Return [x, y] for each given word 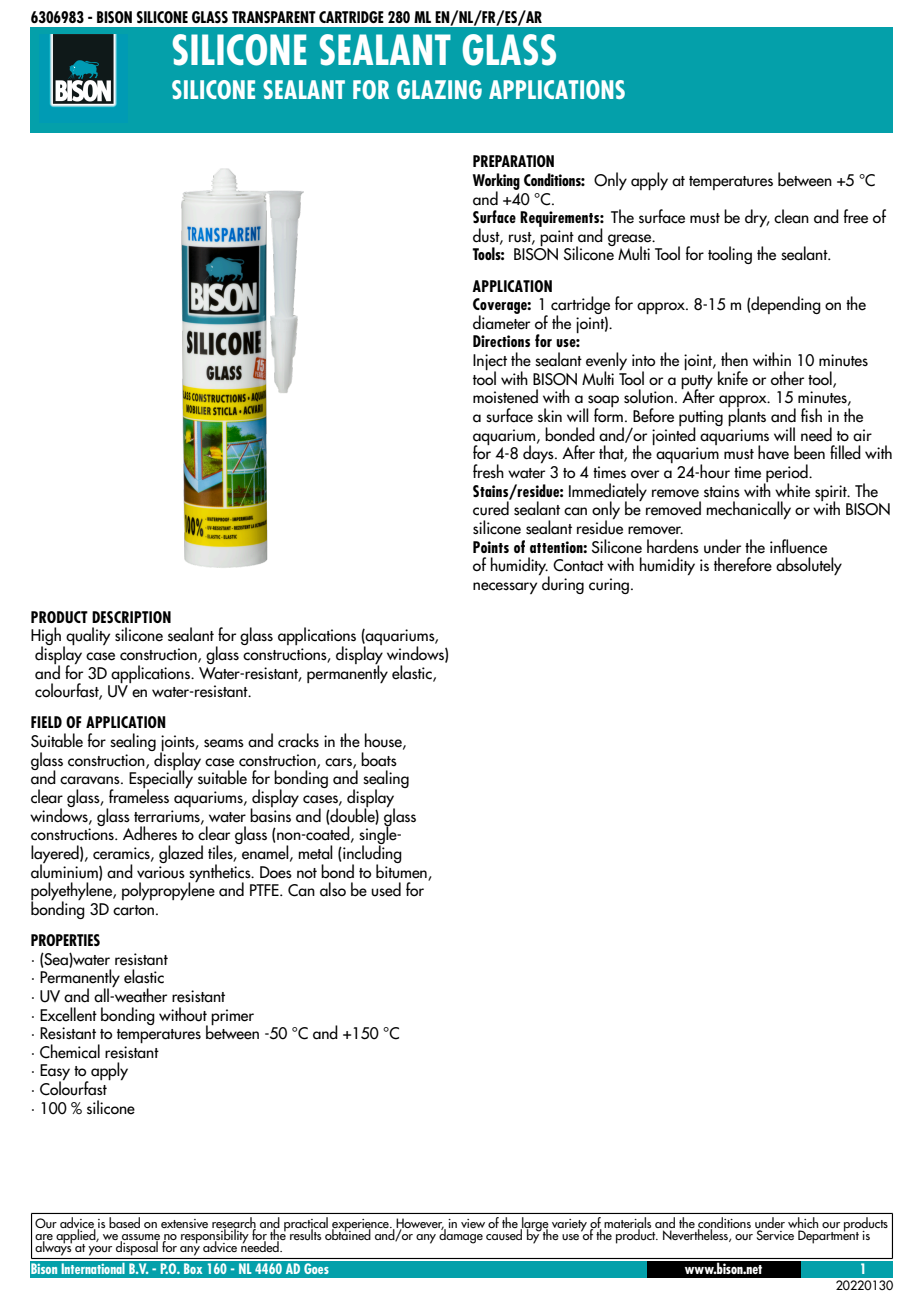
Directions [501, 341]
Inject [490, 363]
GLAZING [439, 89]
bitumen [402, 871]
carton [133, 910]
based [124, 1222]
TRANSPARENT [274, 17]
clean [791, 216]
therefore [743, 564]
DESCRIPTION [131, 617]
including [371, 854]
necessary [505, 588]
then [734, 359]
